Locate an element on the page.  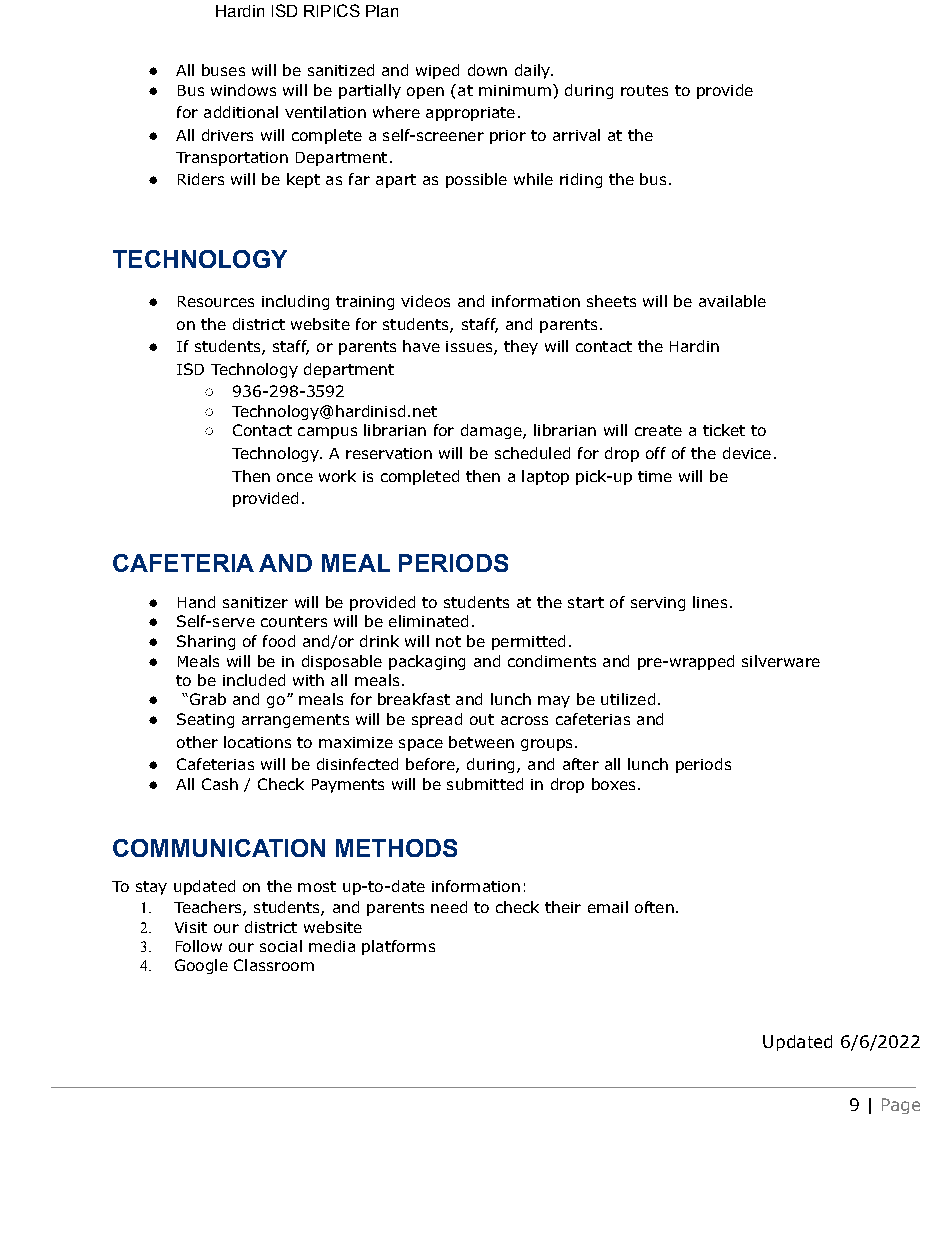
daily is located at coordinates (533, 71).
